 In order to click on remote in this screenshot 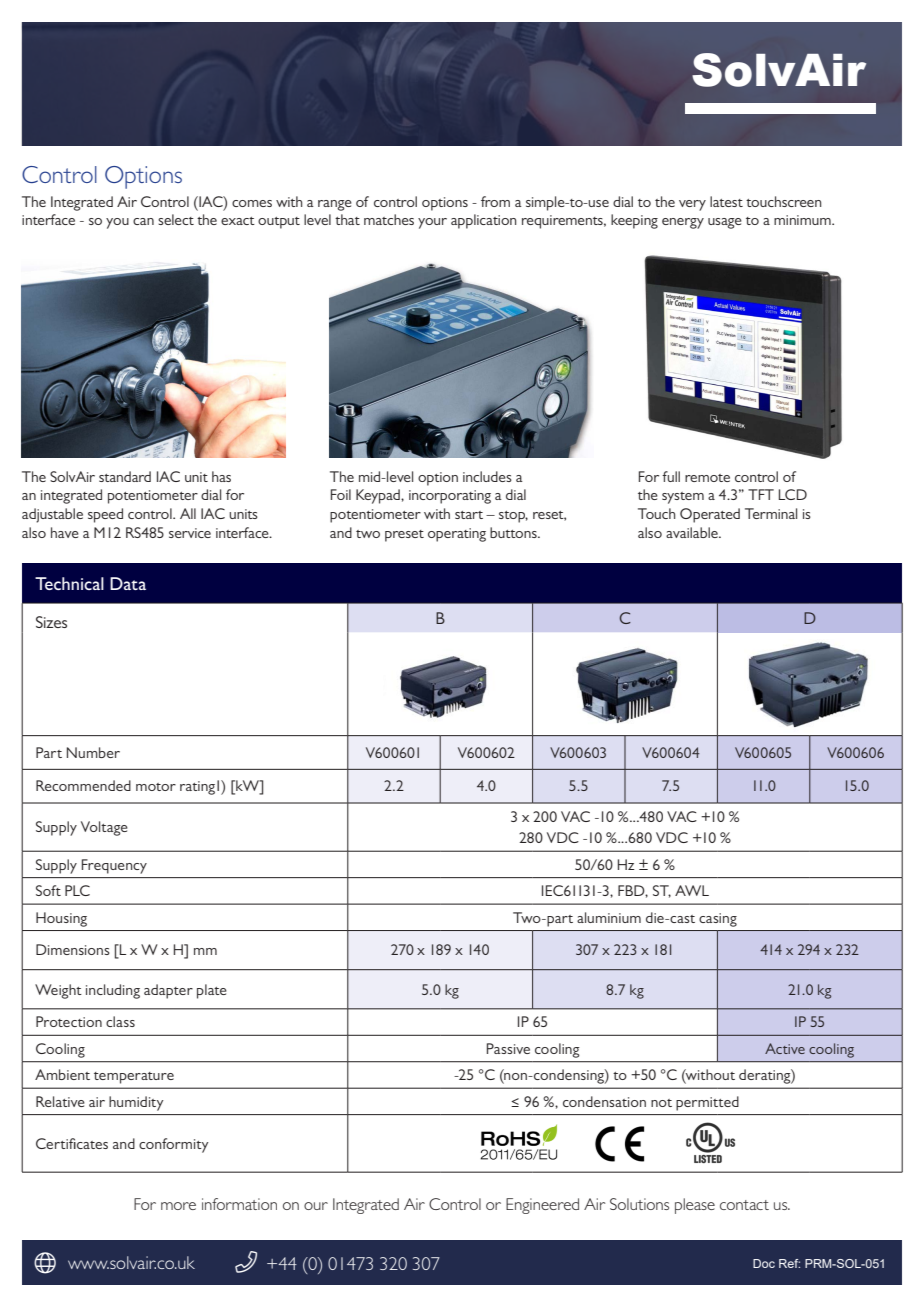, I will do `click(707, 478)`.
